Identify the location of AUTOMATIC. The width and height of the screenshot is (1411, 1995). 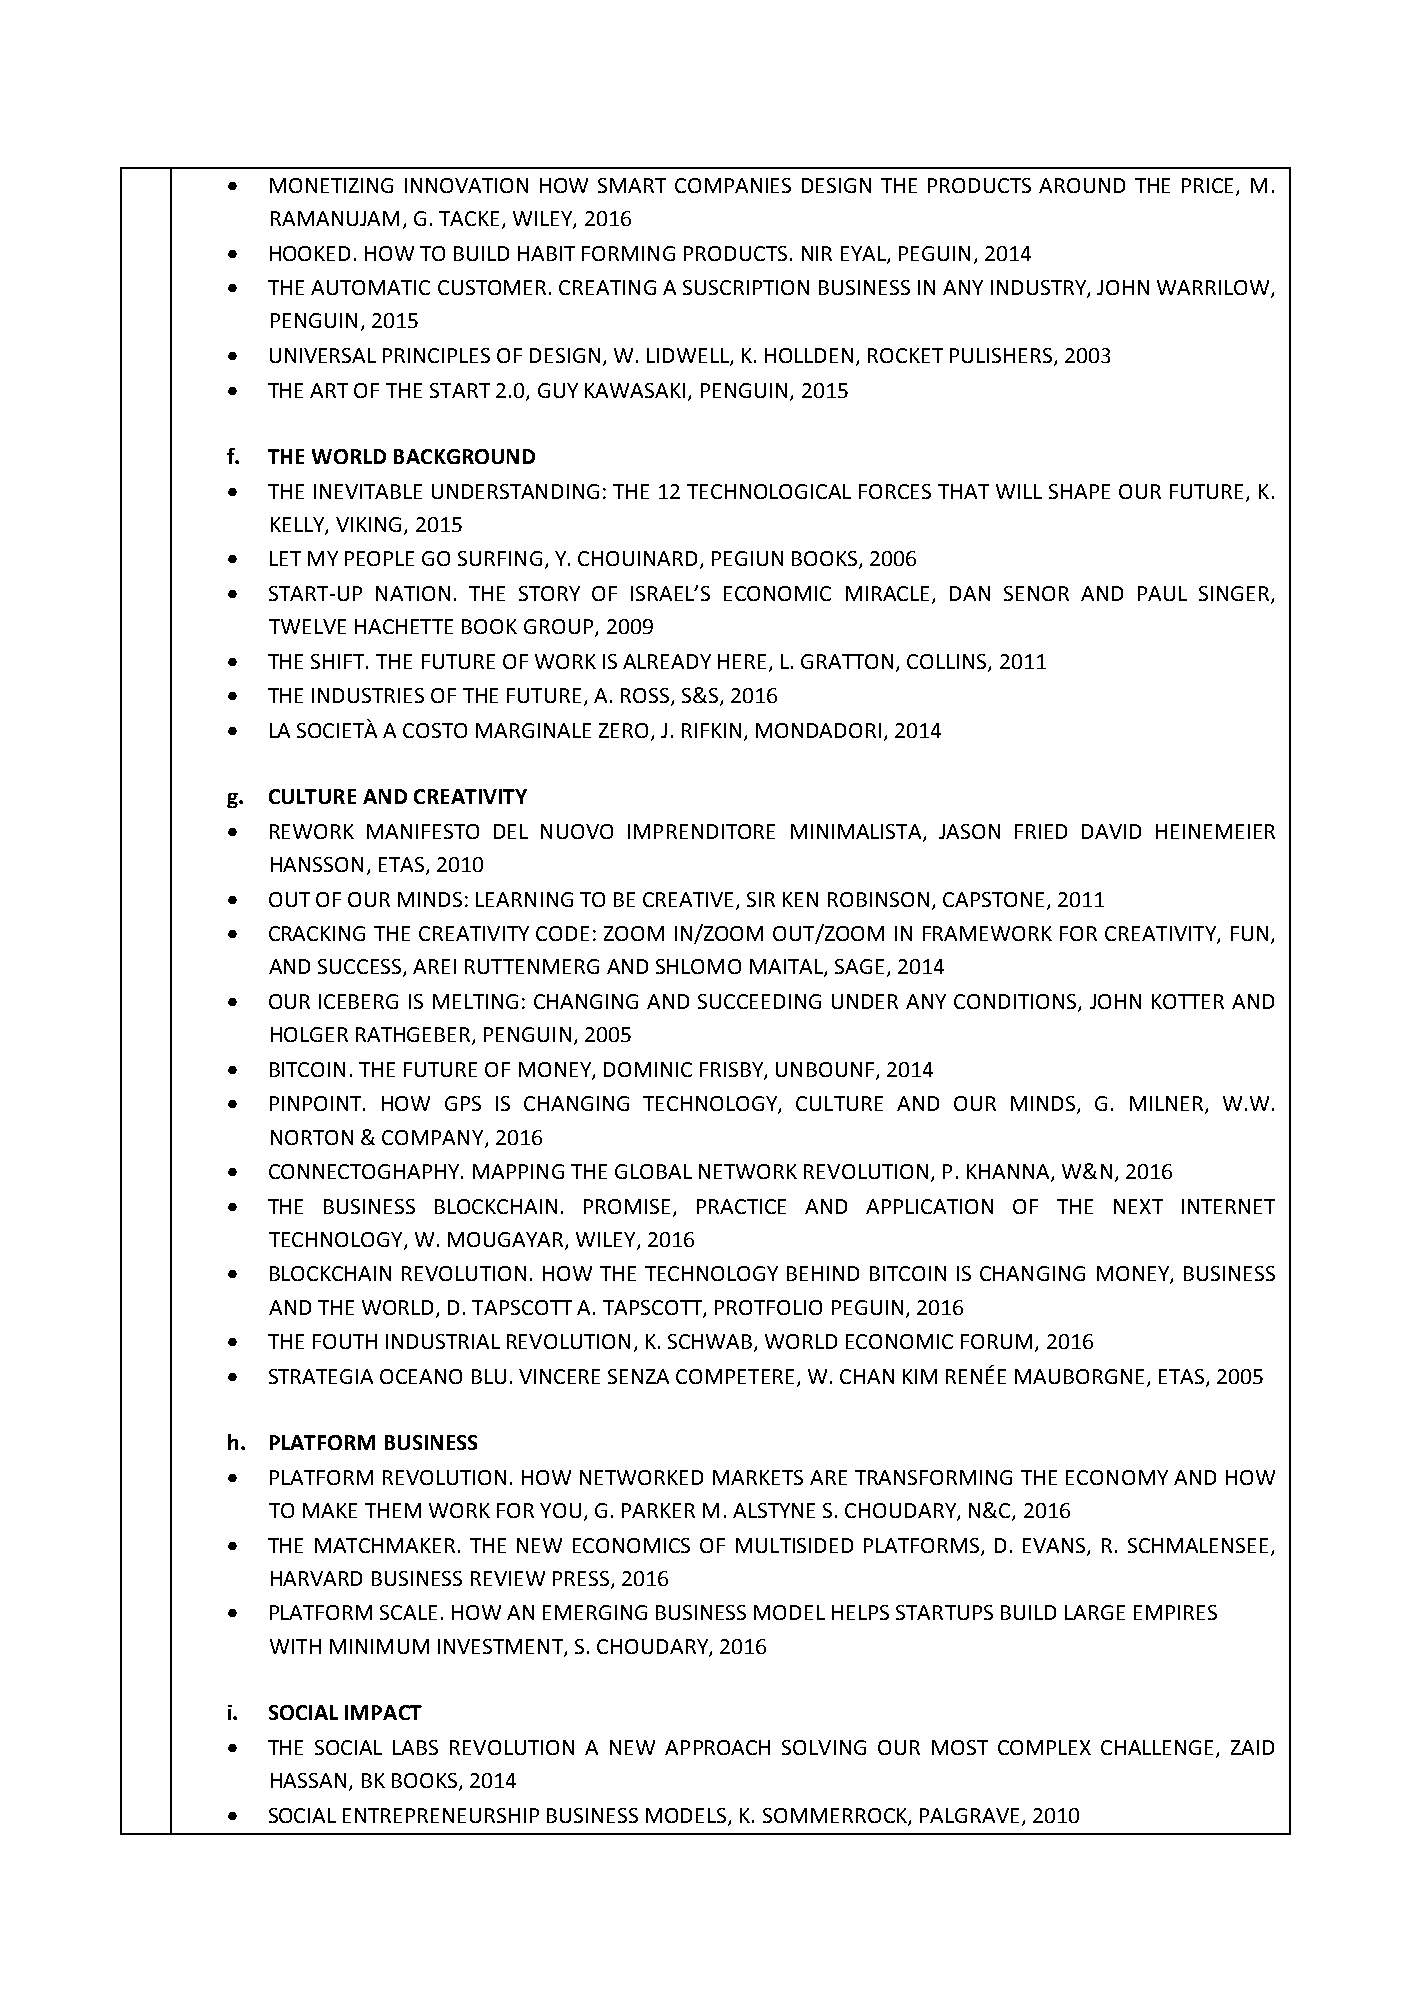
(370, 287).
